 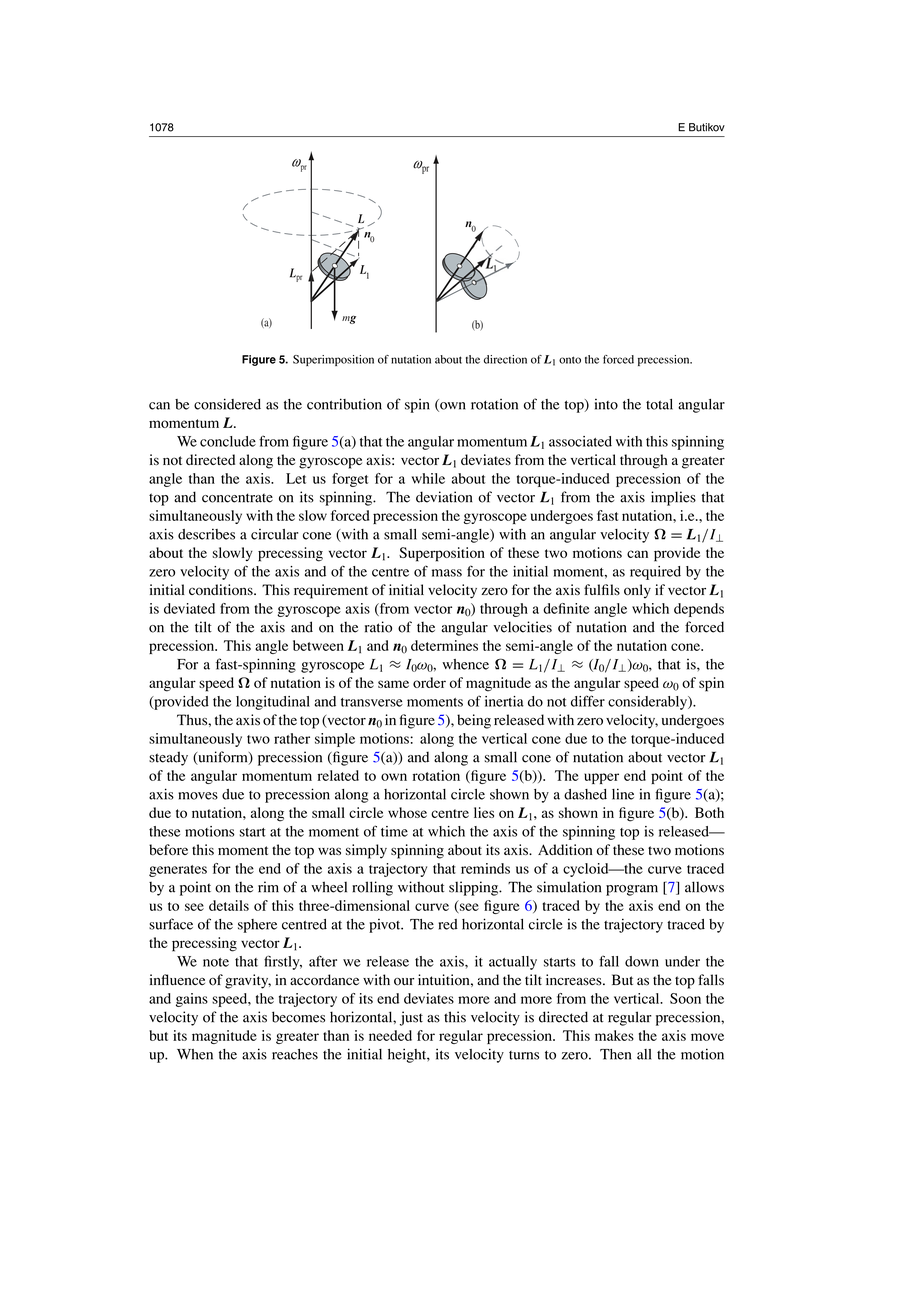 What do you see at coordinates (222, 589) in the image?
I see `conditions` at bounding box center [222, 589].
